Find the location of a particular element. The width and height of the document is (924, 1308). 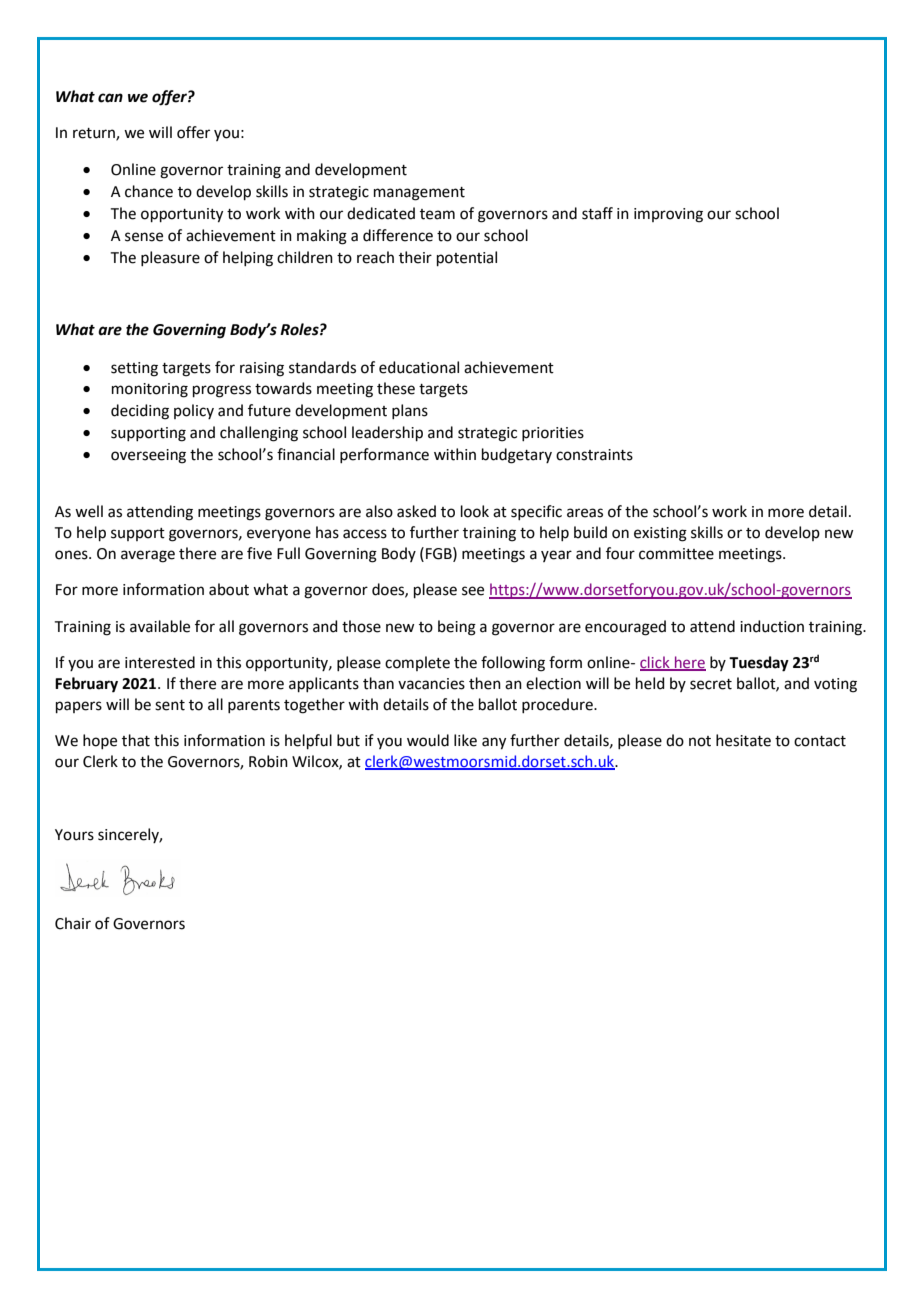

vacancies is located at coordinates (431, 684).
